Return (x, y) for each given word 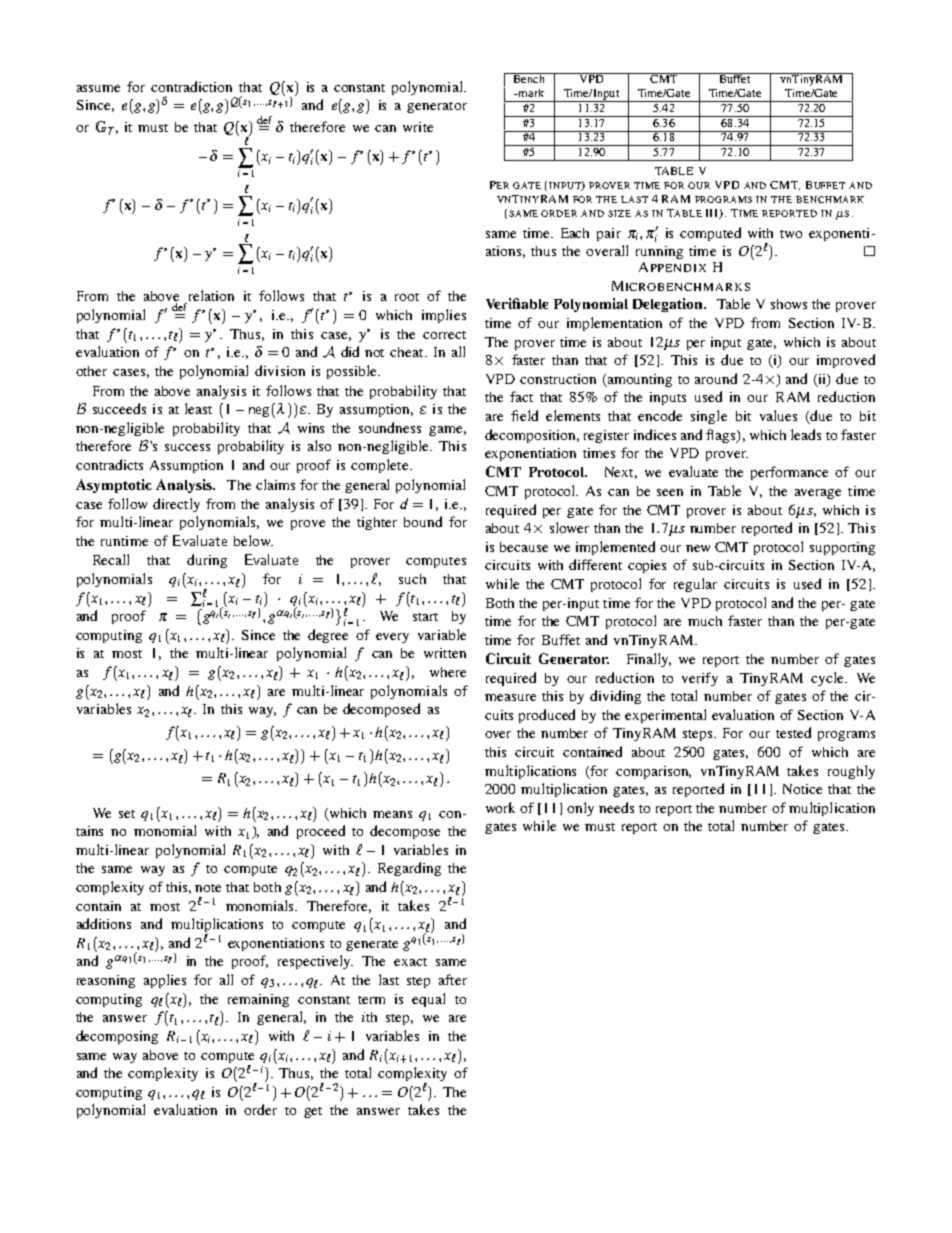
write (418, 127)
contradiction (191, 86)
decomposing (117, 1037)
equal (428, 1000)
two (791, 234)
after (453, 979)
